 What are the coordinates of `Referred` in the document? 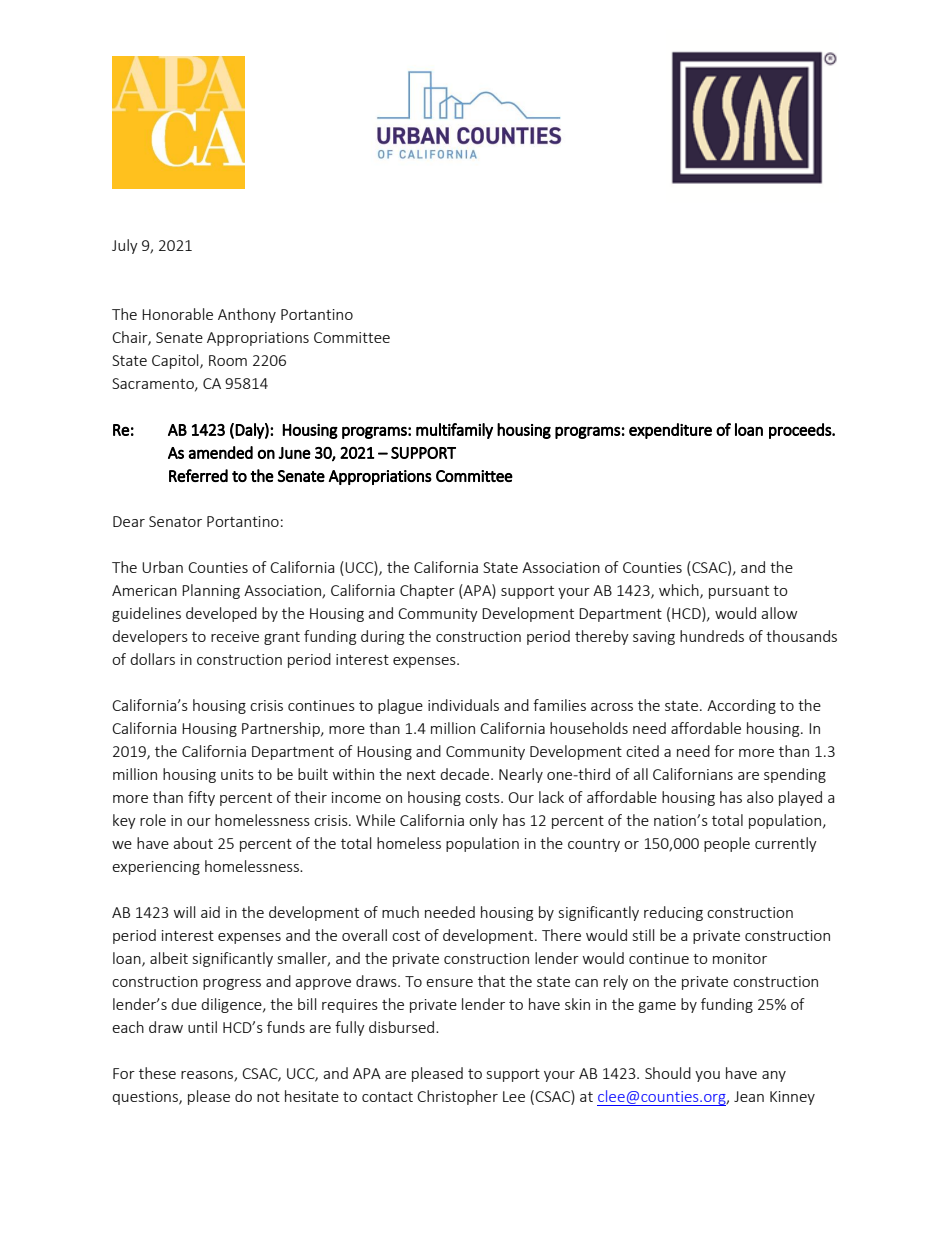 It's located at (198, 475).
